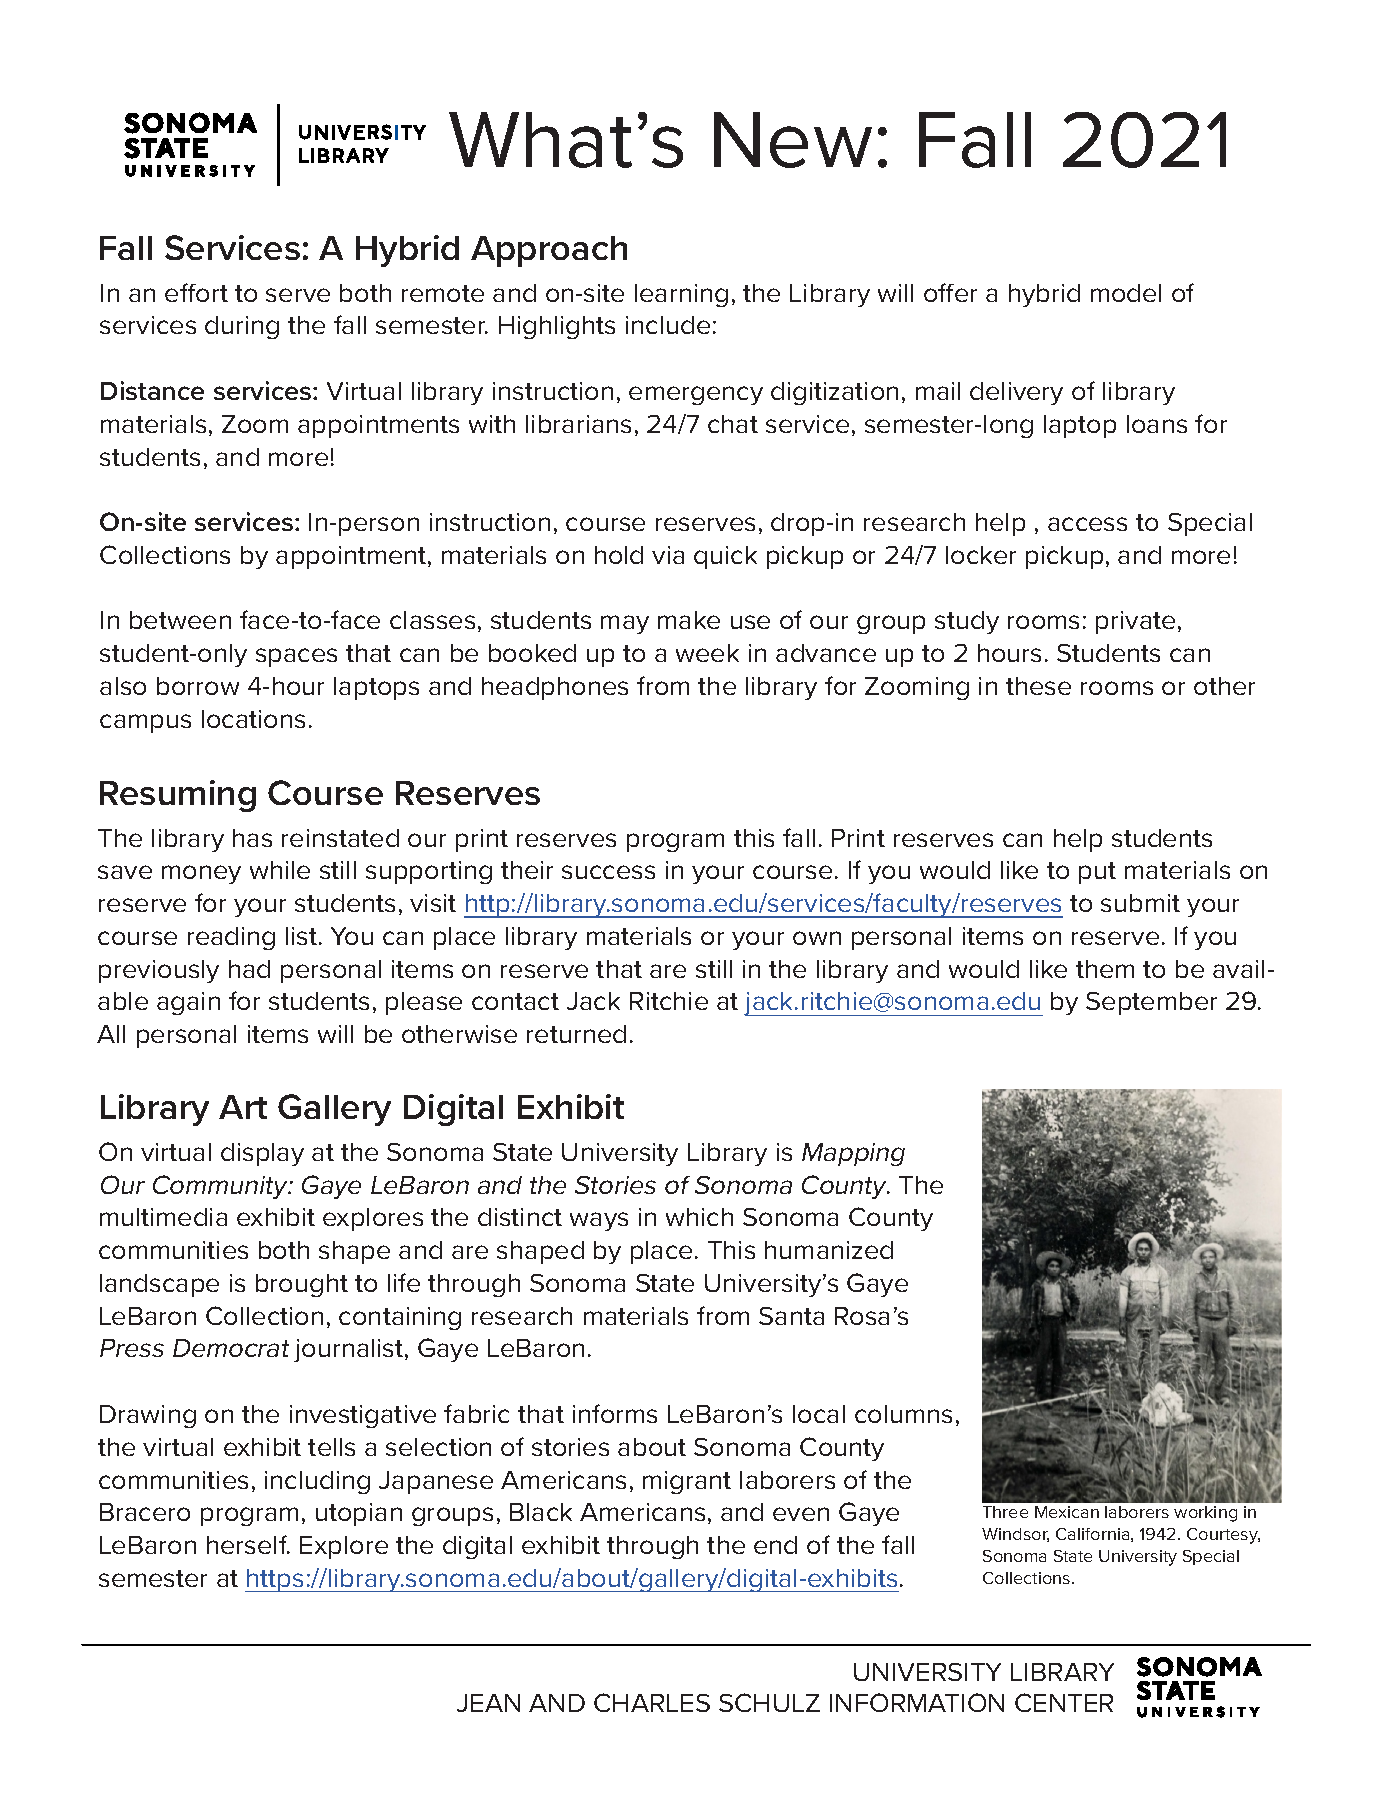  What do you see at coordinates (1126, 293) in the page?
I see `model` at bounding box center [1126, 293].
